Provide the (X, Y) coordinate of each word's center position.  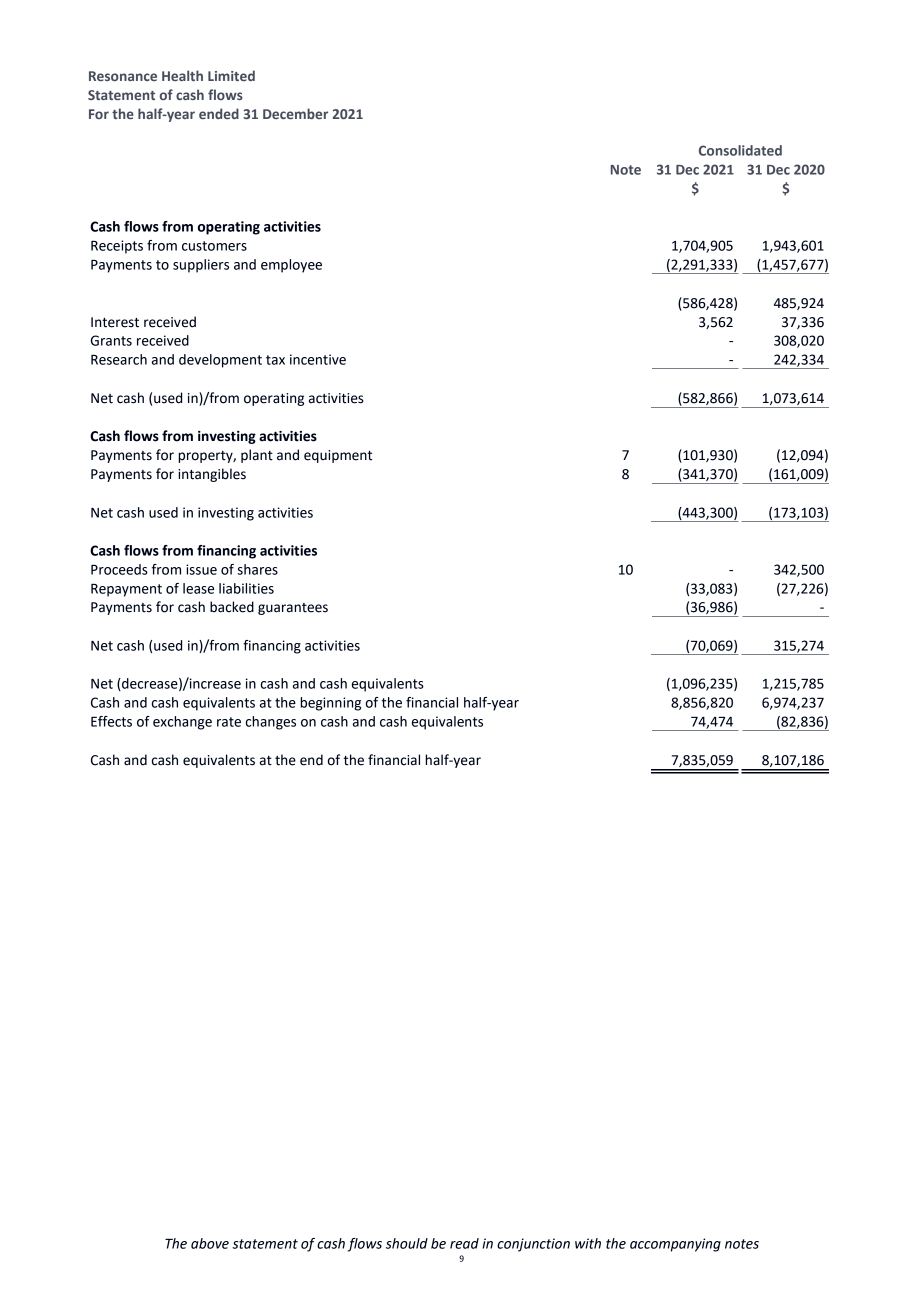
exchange (182, 723)
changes (271, 723)
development (220, 361)
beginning (330, 704)
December (295, 113)
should (407, 1243)
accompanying (675, 1245)
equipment (338, 456)
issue (201, 569)
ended (219, 113)
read (464, 1243)
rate (229, 722)
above (210, 1243)
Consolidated (740, 150)
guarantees (293, 609)
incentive (318, 359)
